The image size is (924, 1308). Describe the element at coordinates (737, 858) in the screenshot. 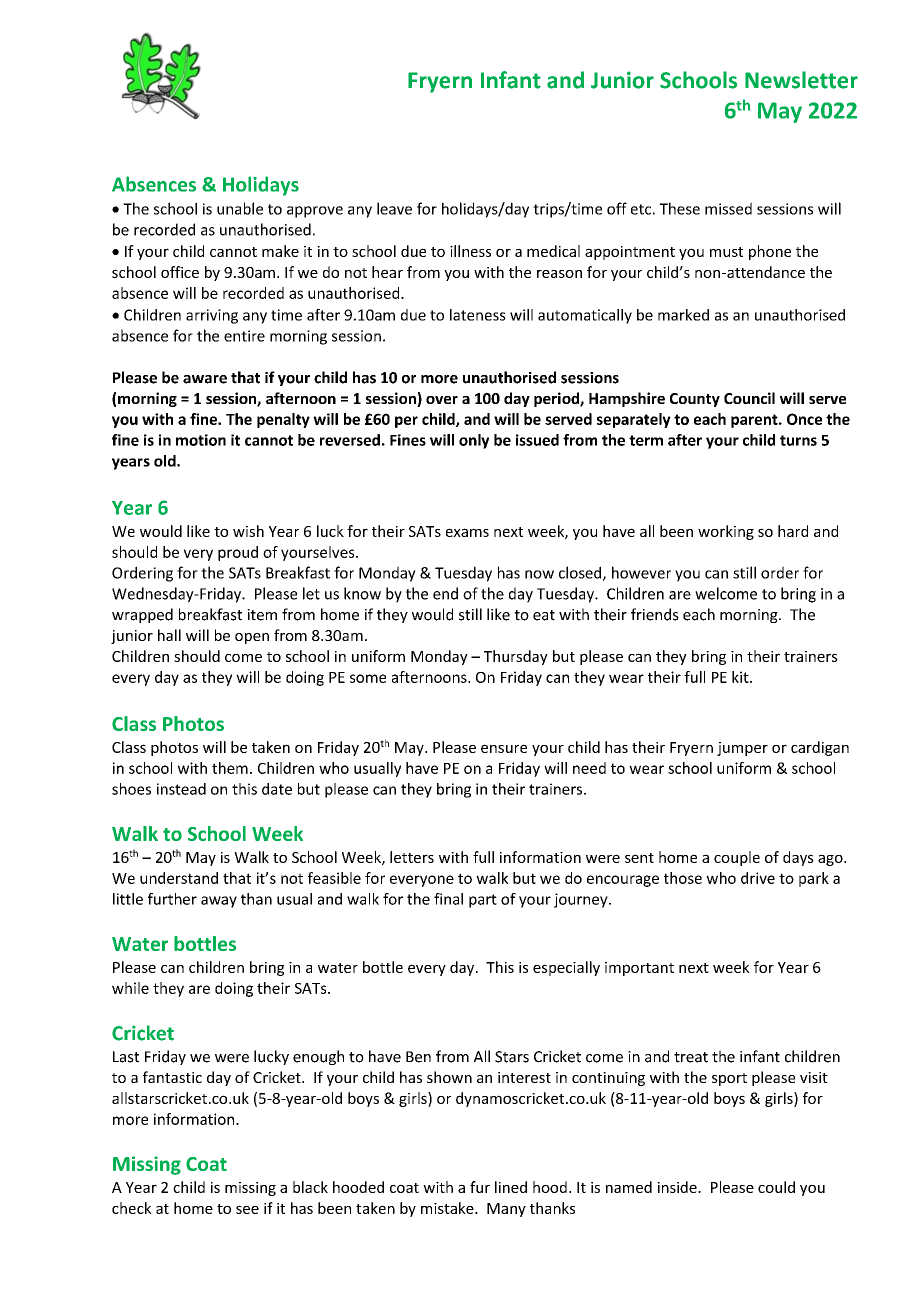

I see `couple` at that location.
